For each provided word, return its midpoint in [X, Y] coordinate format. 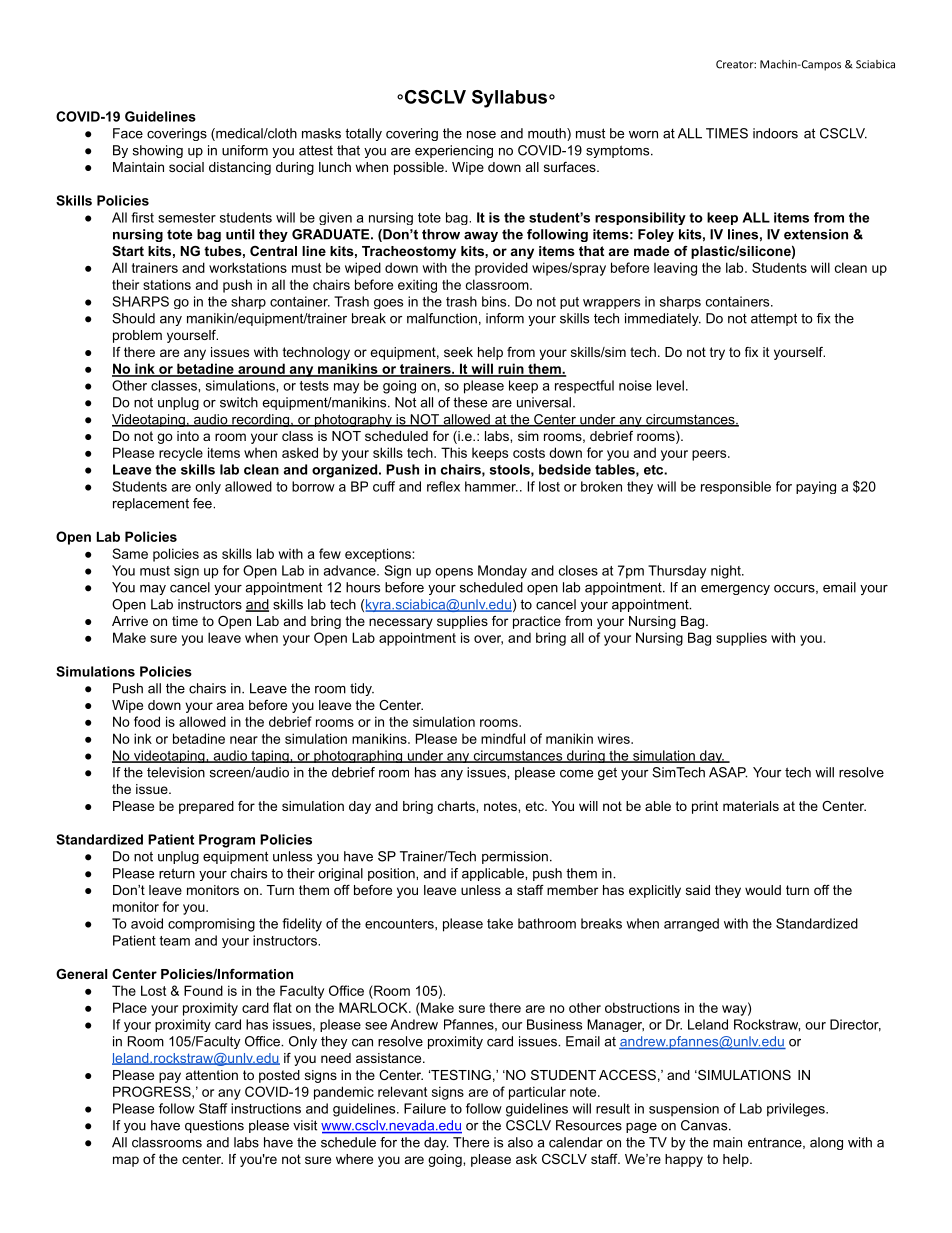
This [454, 452]
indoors [775, 133]
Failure [425, 1108]
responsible [736, 487]
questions [214, 1126]
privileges [797, 1110]
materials [751, 806]
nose [481, 135]
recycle [181, 454]
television [176, 772]
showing [158, 151]
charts [457, 806]
